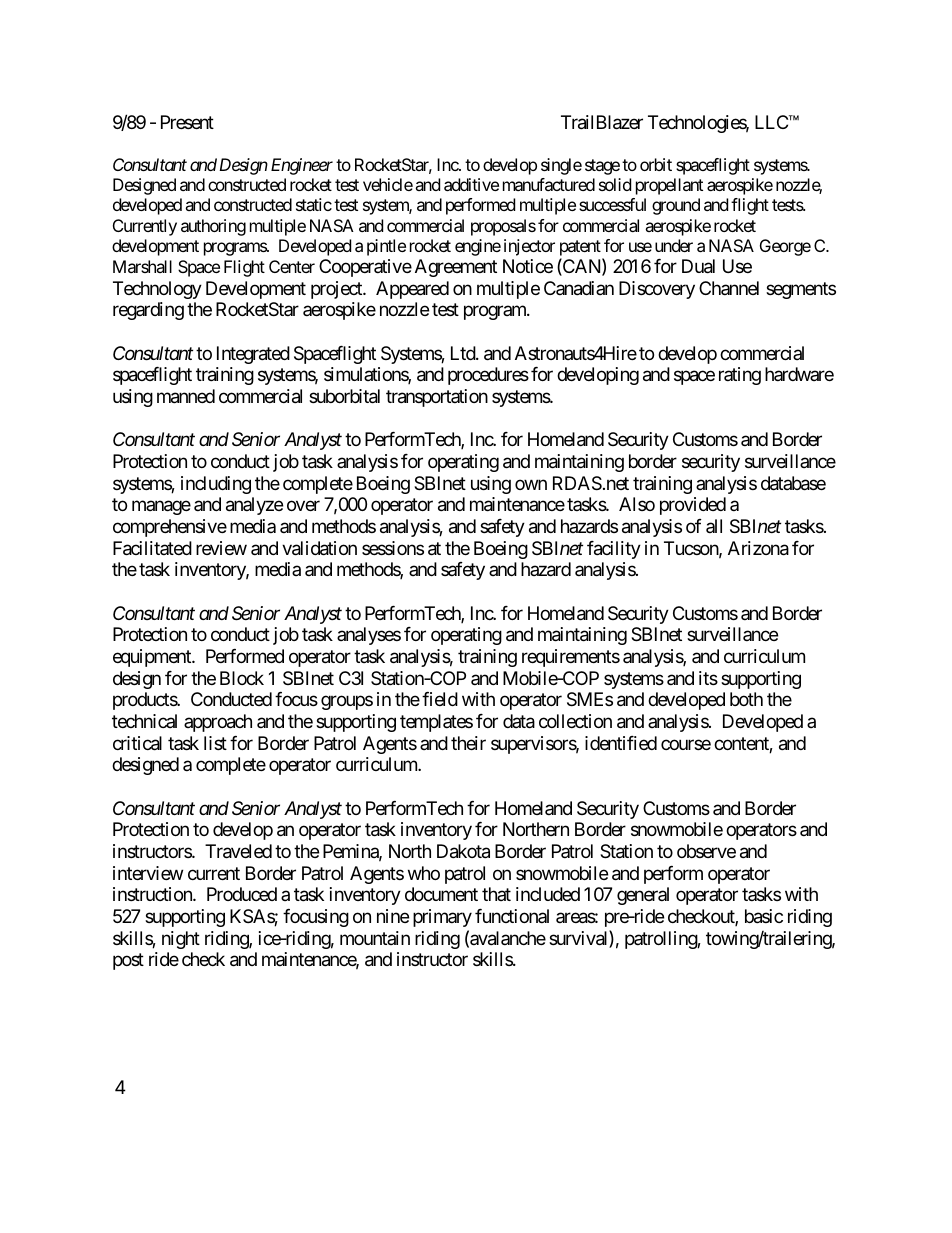 Image resolution: width=952 pixels, height=1233 pixels. I want to click on night, so click(181, 940).
